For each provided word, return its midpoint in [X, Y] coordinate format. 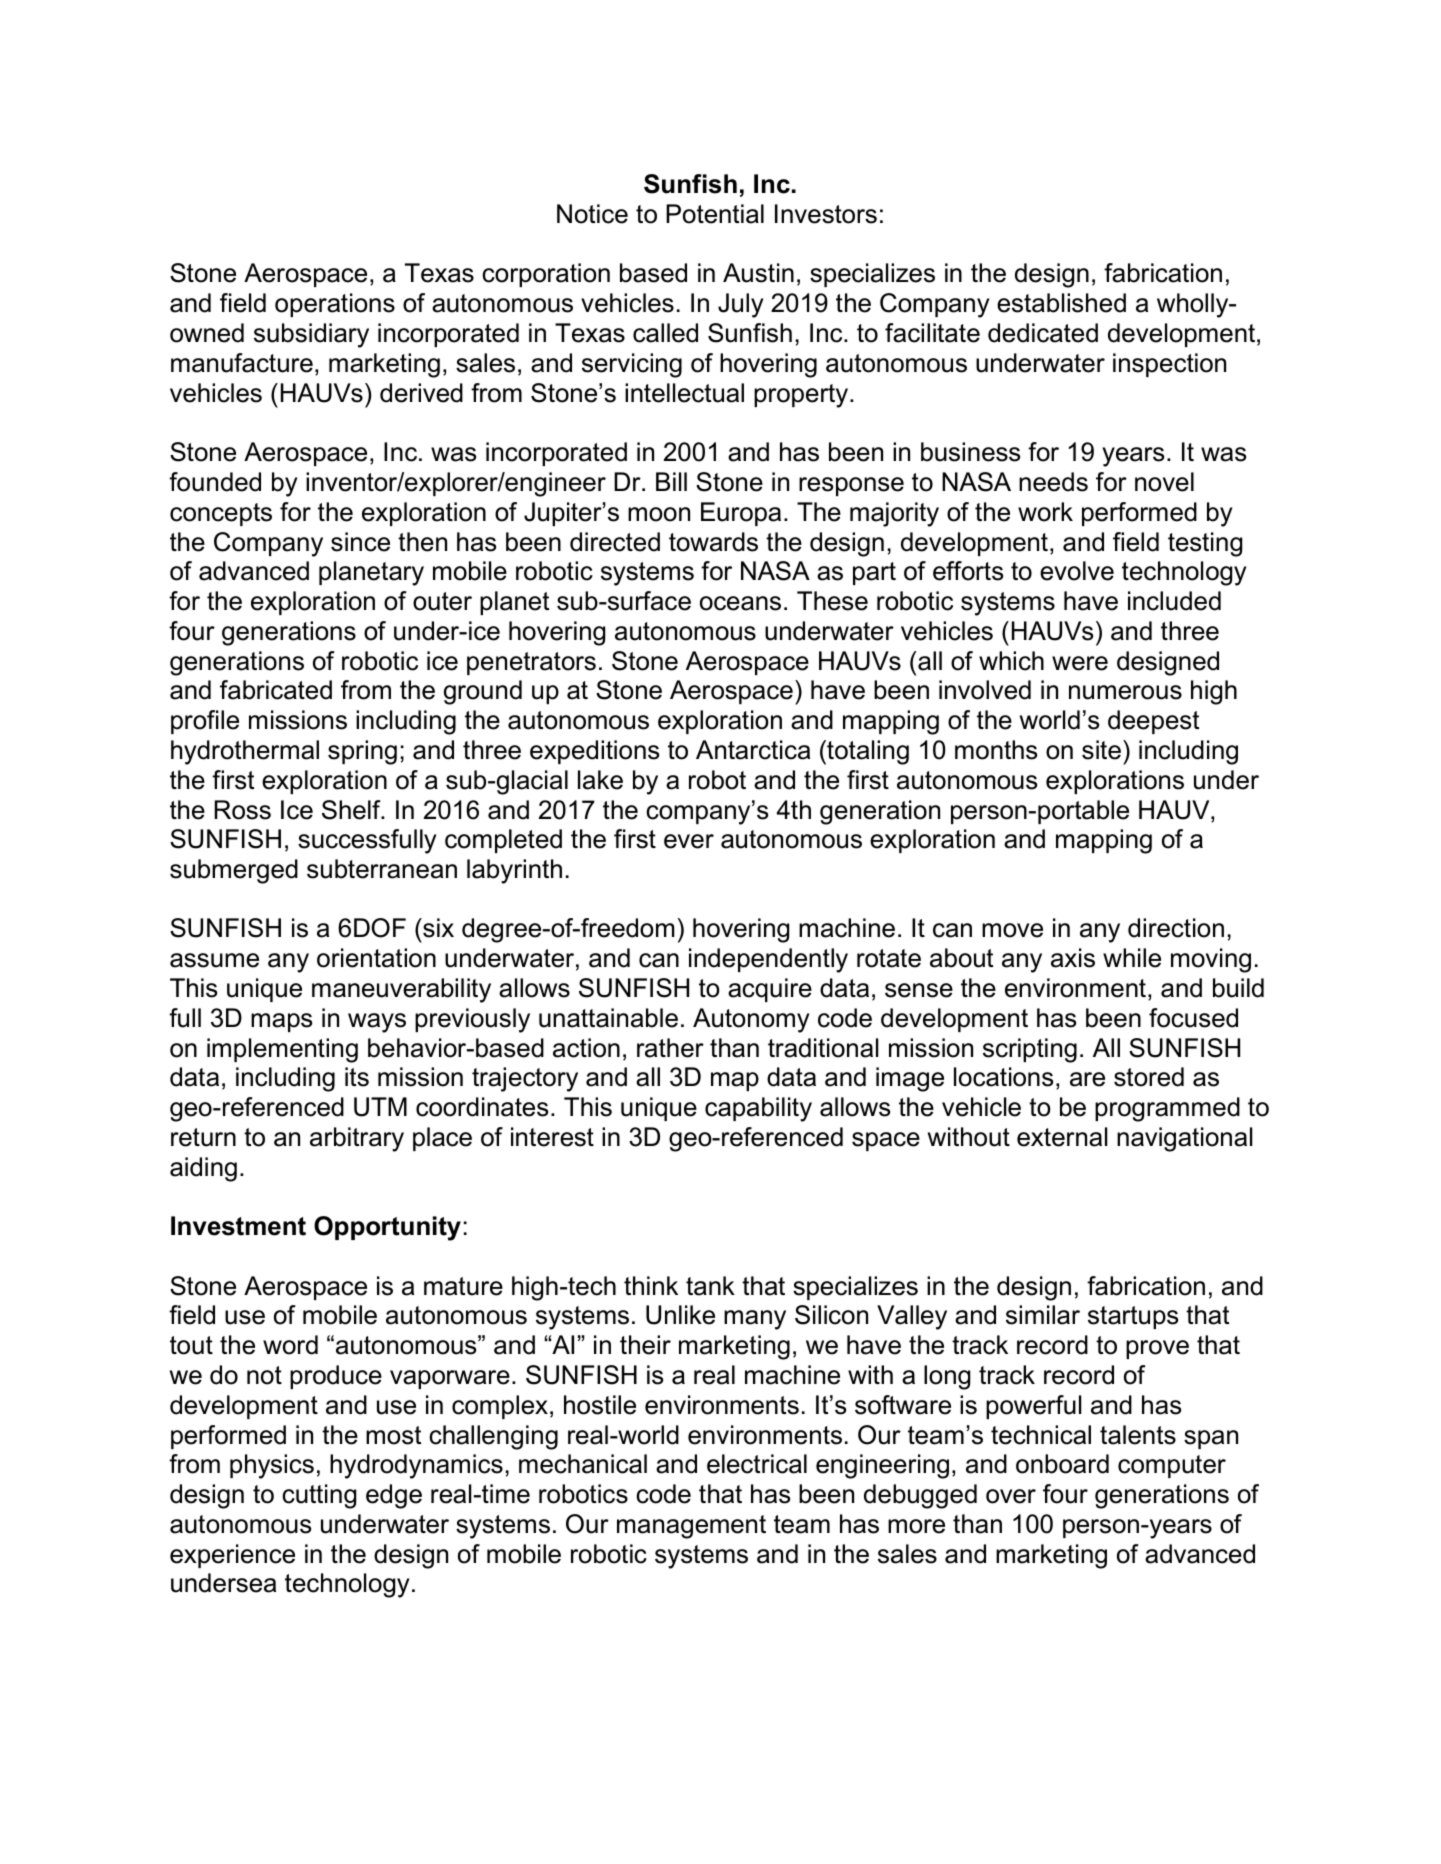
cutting [319, 1496]
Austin [758, 273]
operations [335, 305]
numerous [1125, 692]
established [1061, 303]
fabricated [276, 690]
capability [758, 1109]
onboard [1062, 1464]
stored [1149, 1077]
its [357, 1077]
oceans [740, 603]
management [691, 1527]
